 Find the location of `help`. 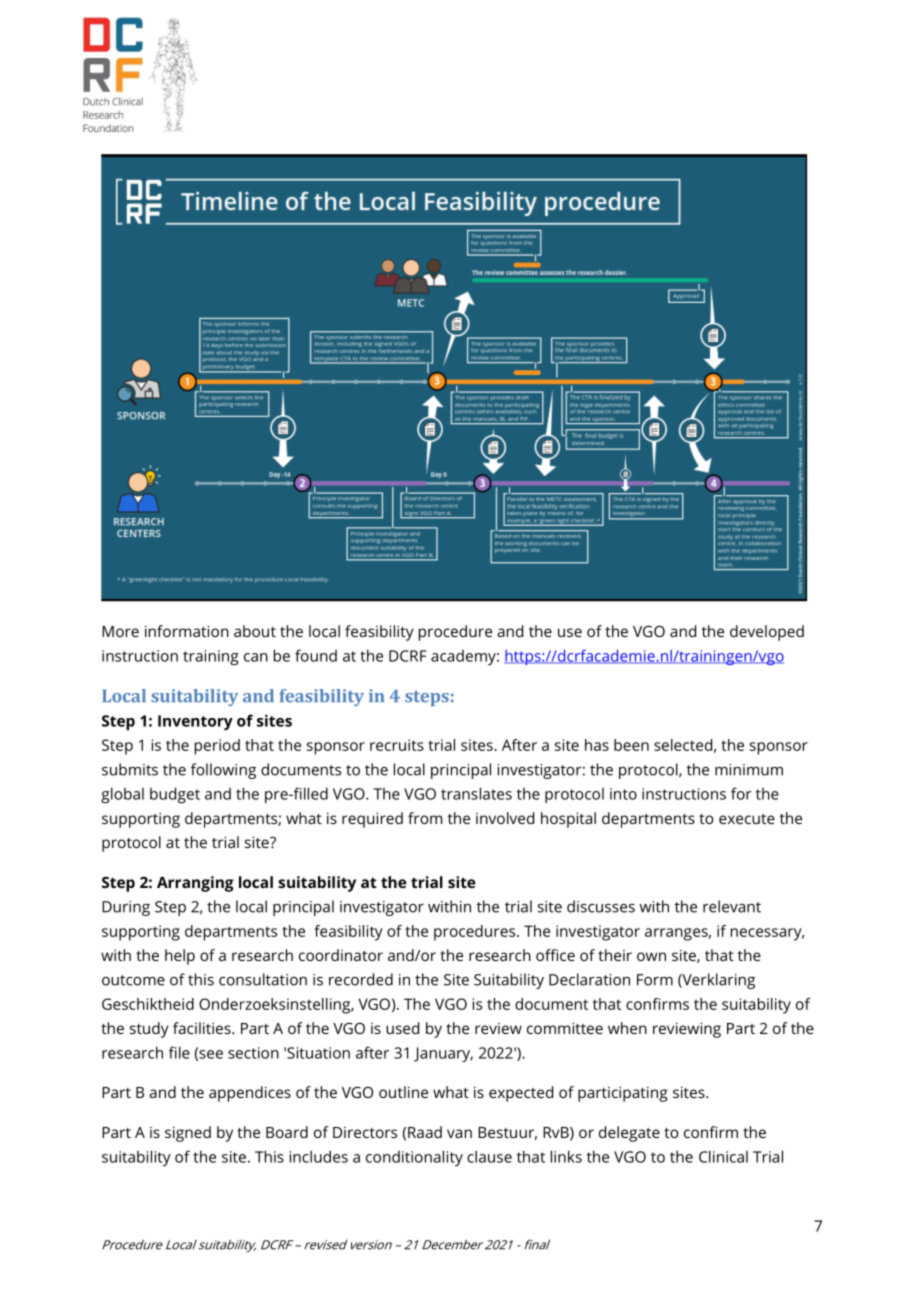

help is located at coordinates (180, 957).
